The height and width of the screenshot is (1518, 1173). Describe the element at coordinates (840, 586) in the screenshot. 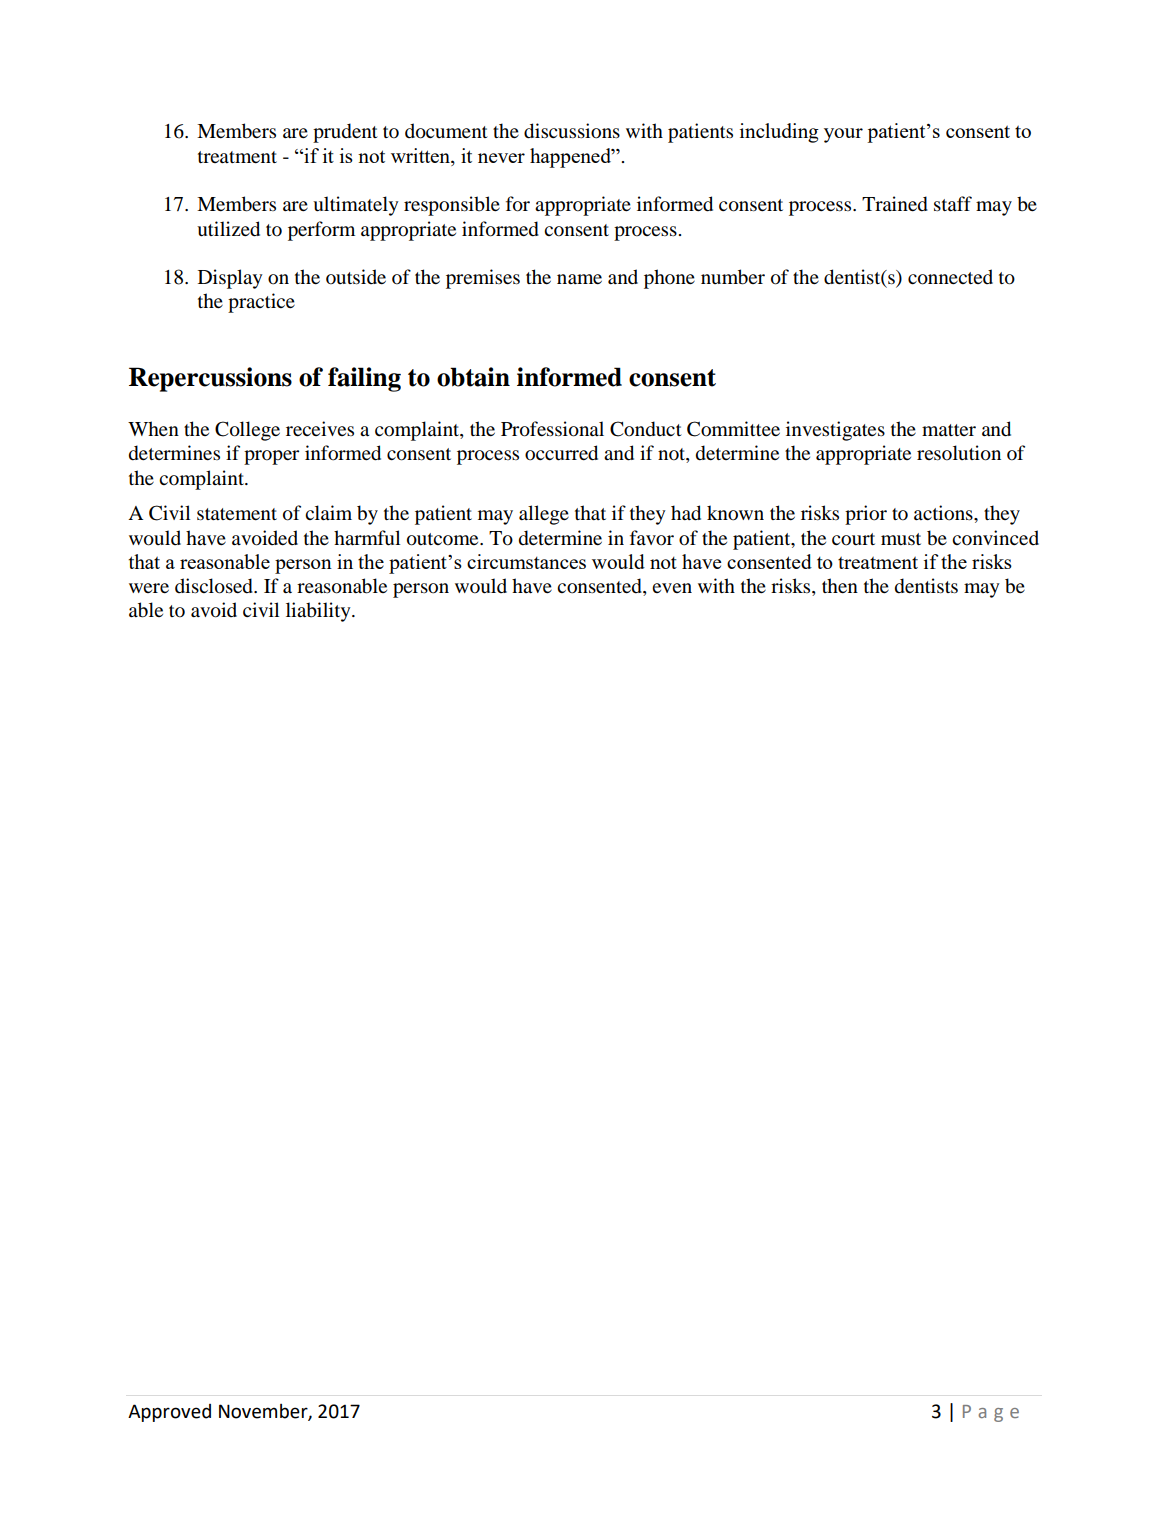

I see `then` at that location.
